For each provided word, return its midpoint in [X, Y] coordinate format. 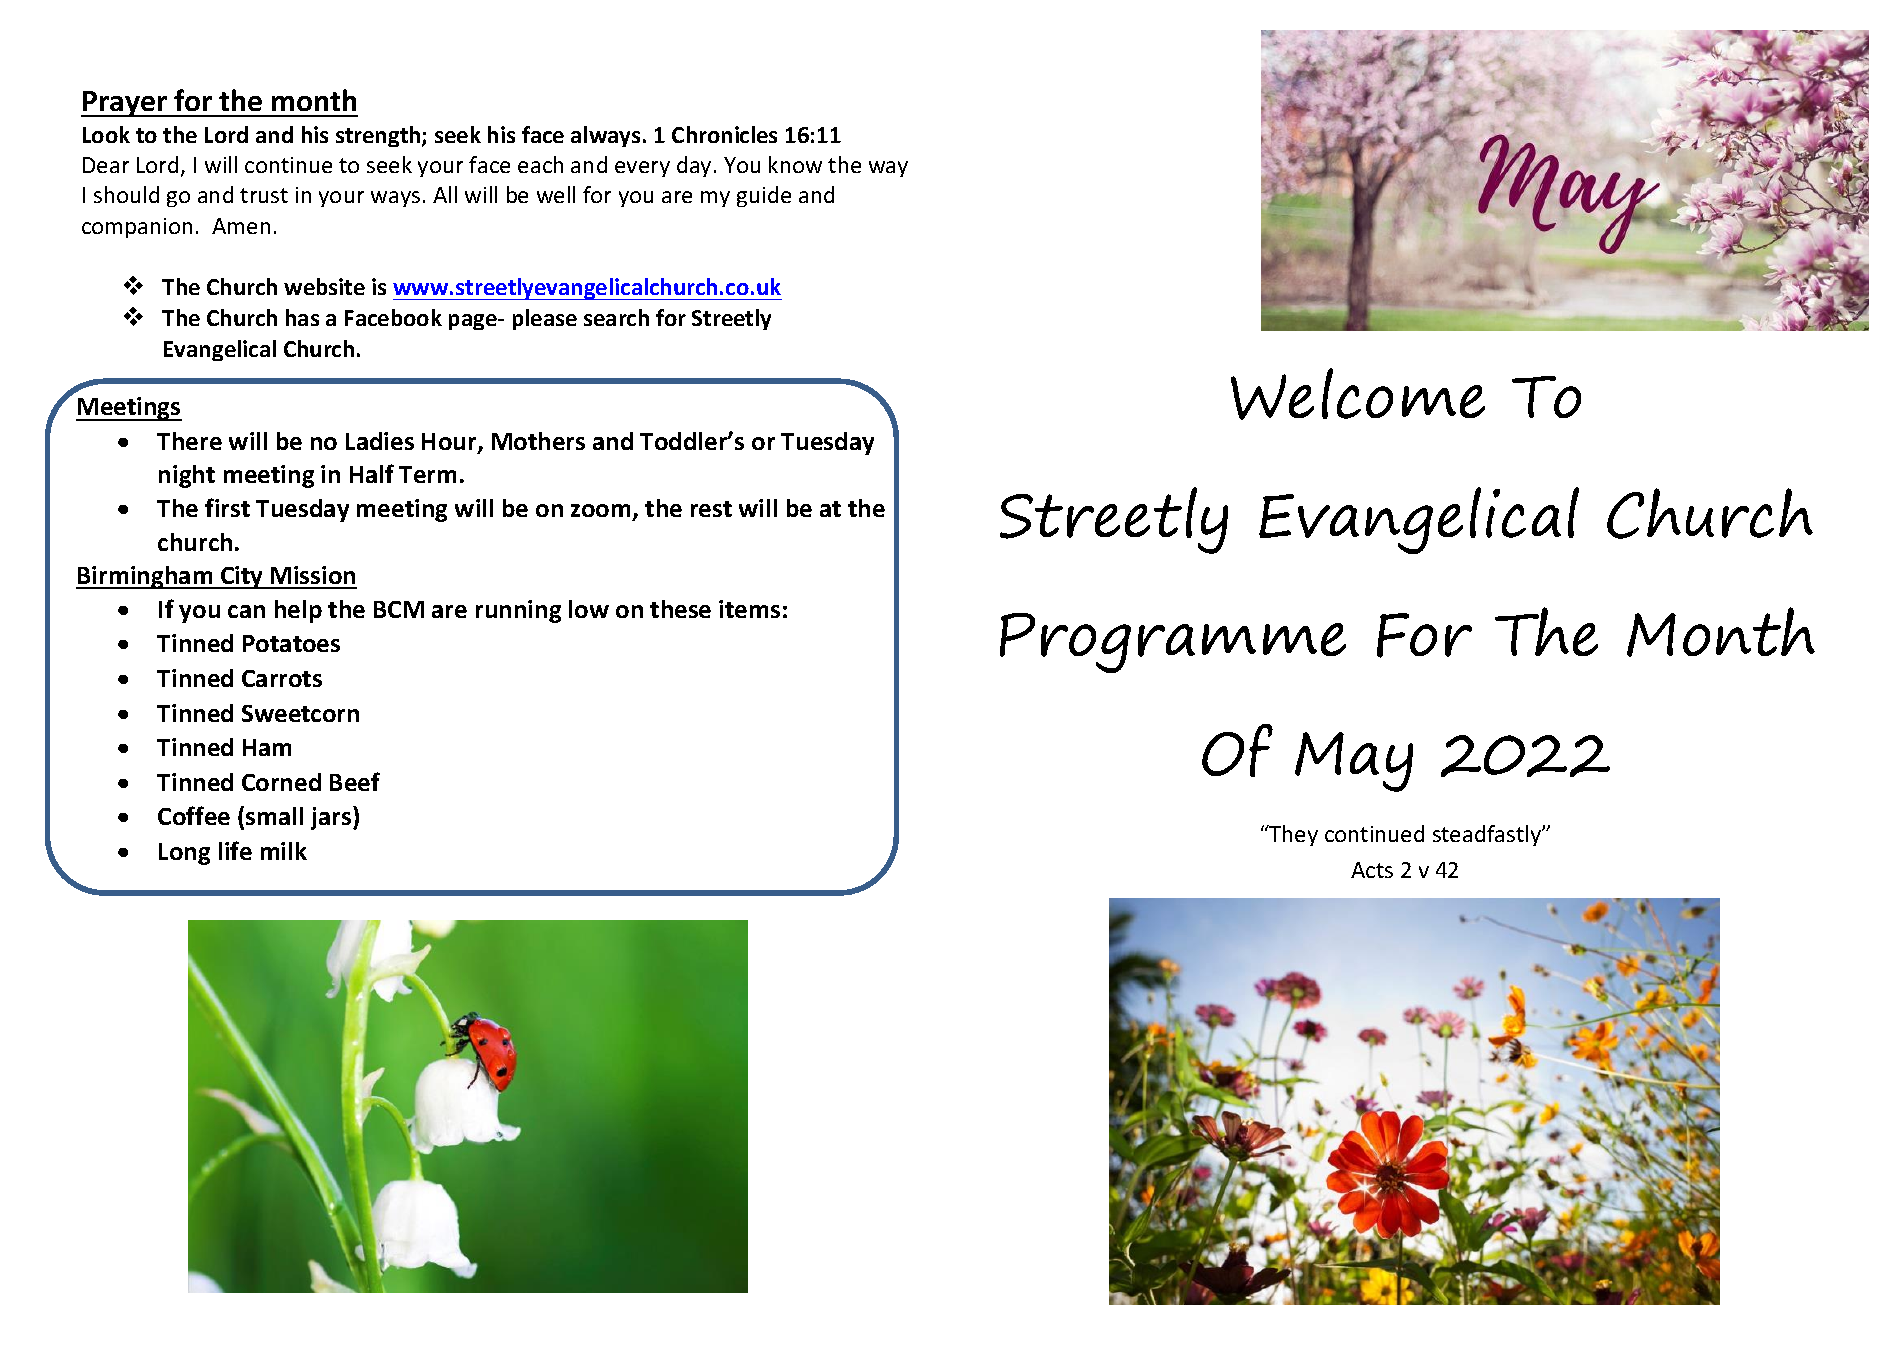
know [795, 164]
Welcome [1358, 394]
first [227, 507]
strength [379, 136]
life [235, 850]
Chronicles [724, 134]
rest [711, 509]
